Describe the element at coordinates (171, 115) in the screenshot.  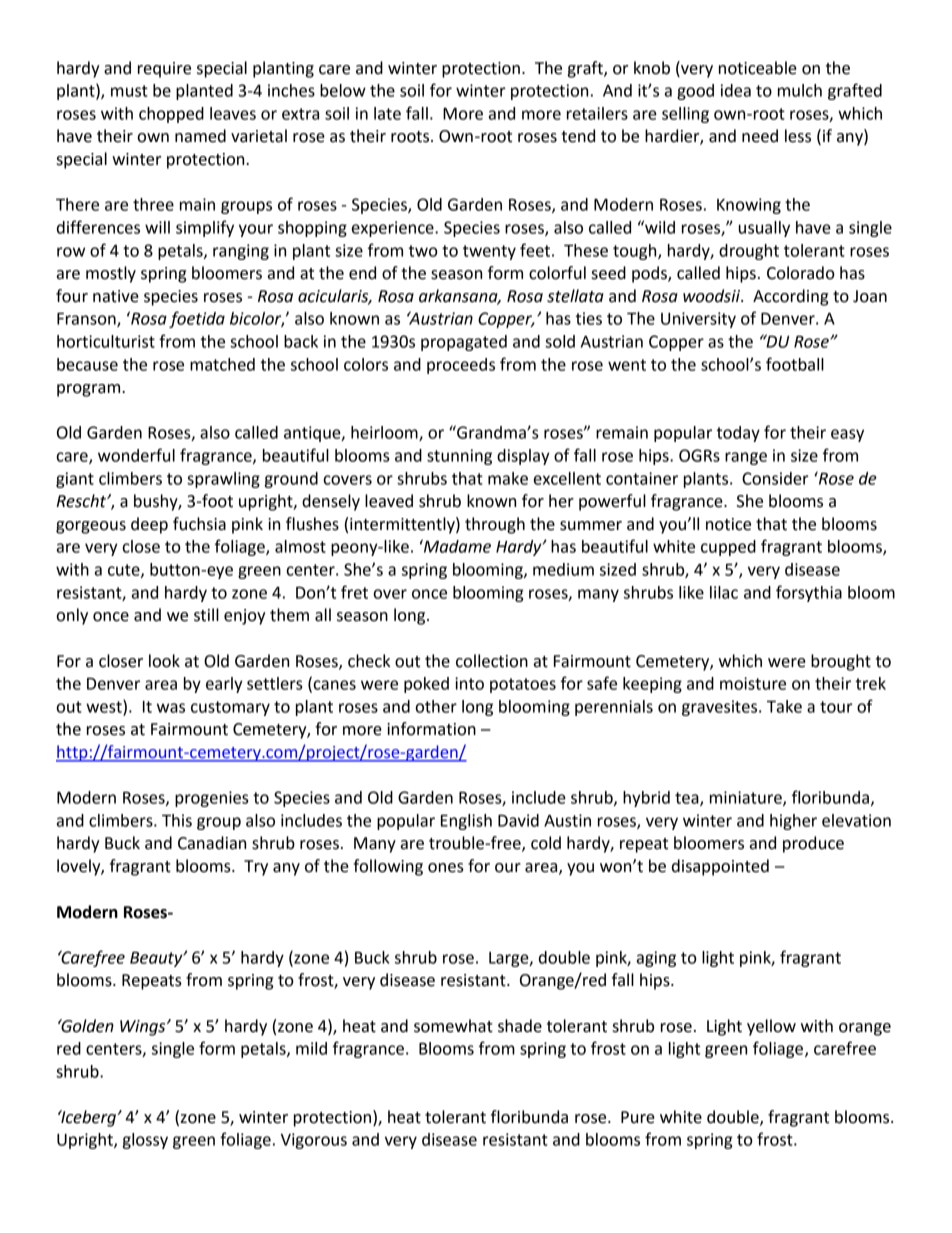
I see `chopped` at that location.
